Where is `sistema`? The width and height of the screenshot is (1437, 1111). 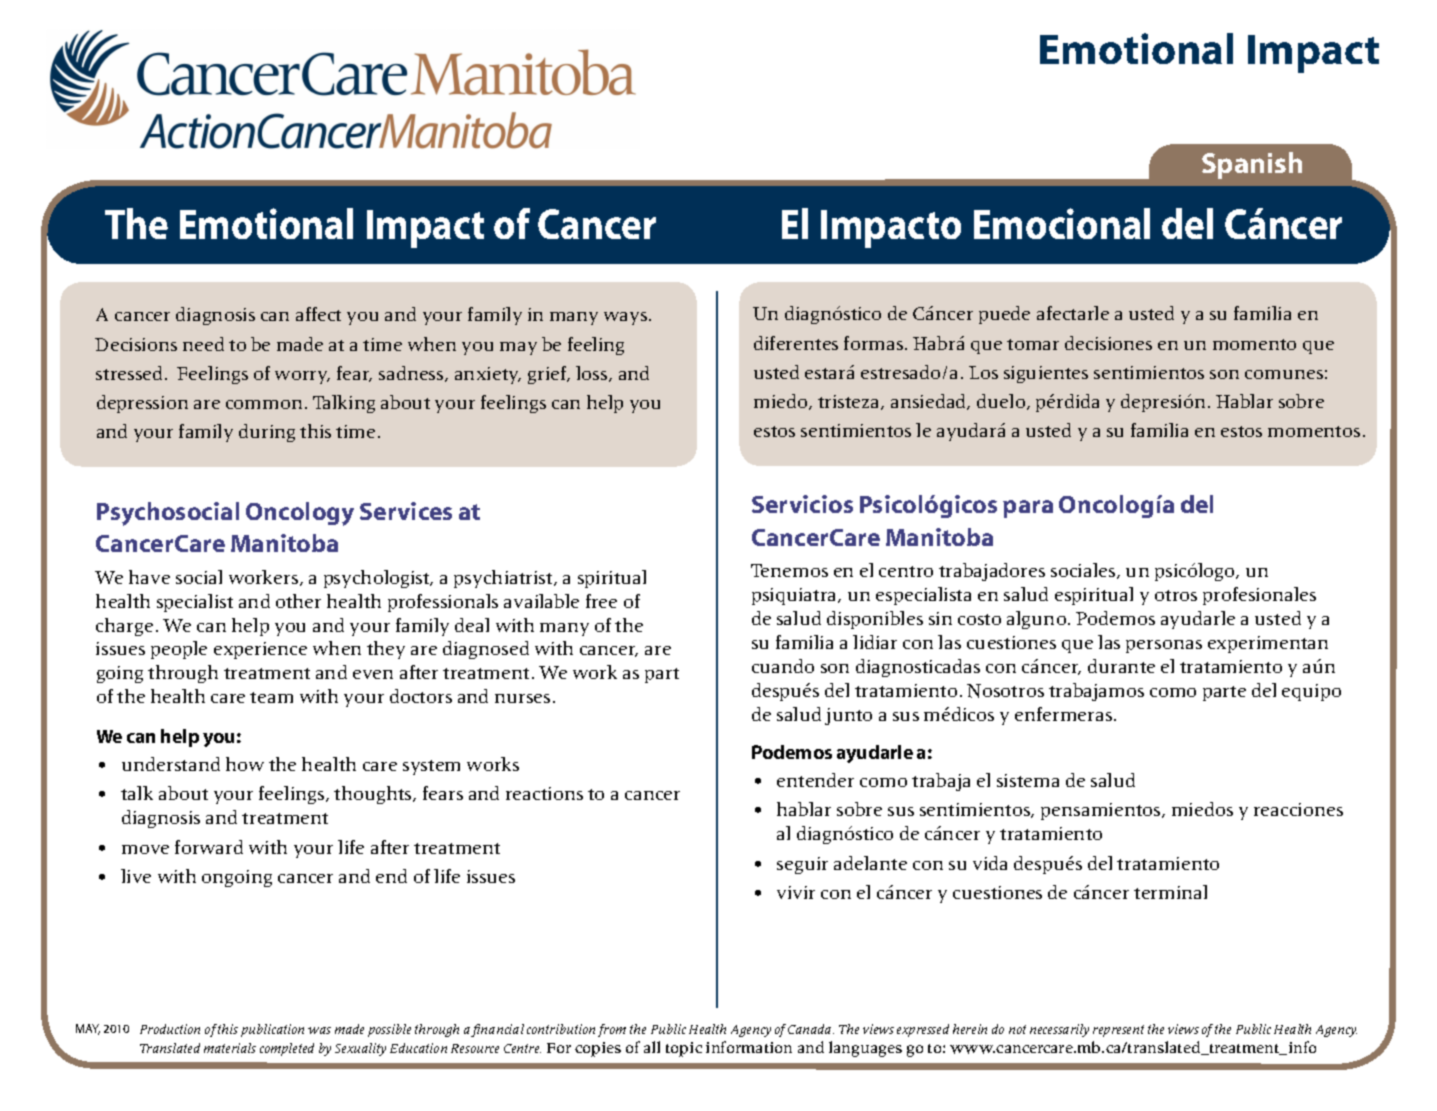 sistema is located at coordinates (1028, 780).
